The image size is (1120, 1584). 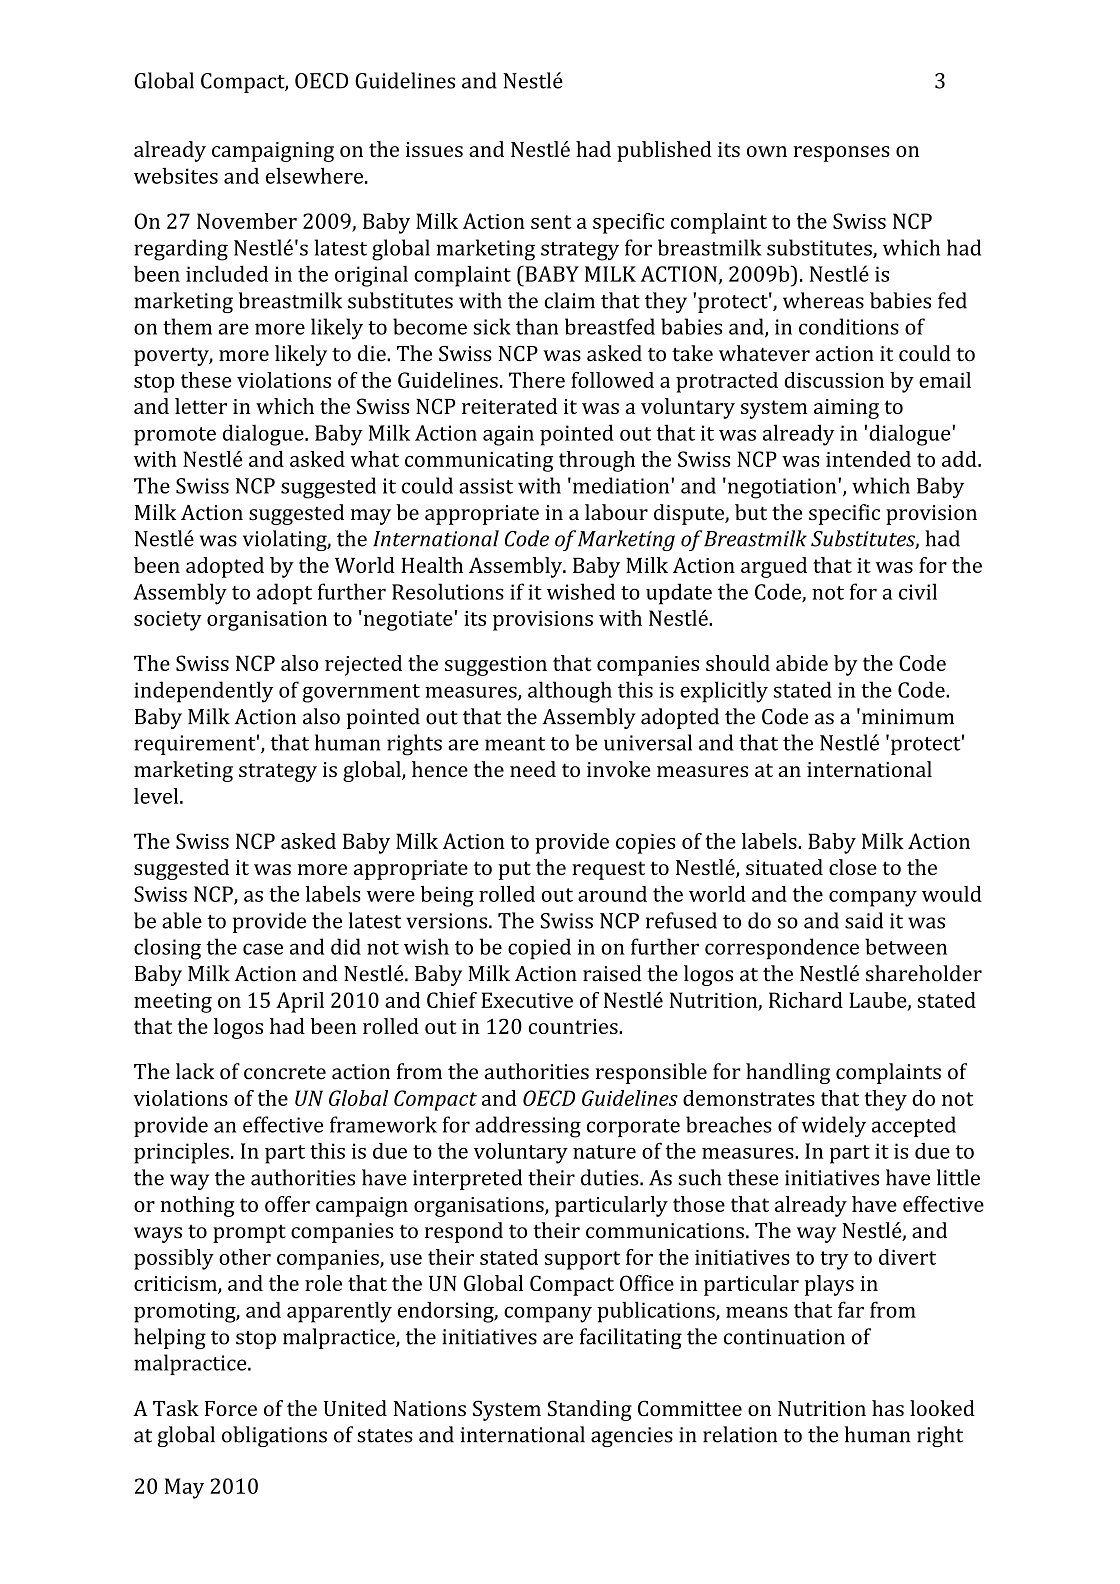 What do you see at coordinates (551, 222) in the document?
I see `sent` at bounding box center [551, 222].
